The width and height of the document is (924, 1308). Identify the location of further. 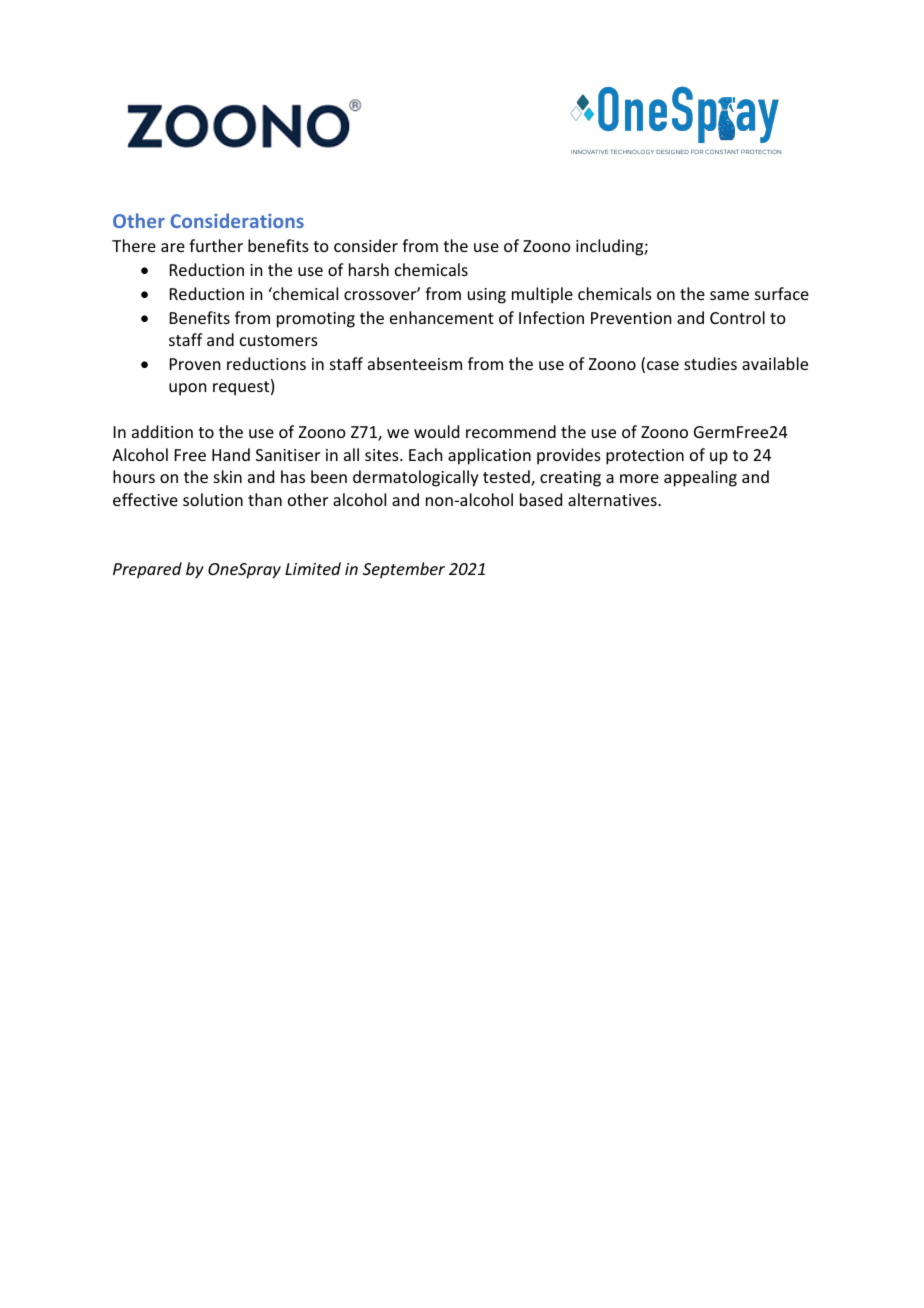
(216, 245).
